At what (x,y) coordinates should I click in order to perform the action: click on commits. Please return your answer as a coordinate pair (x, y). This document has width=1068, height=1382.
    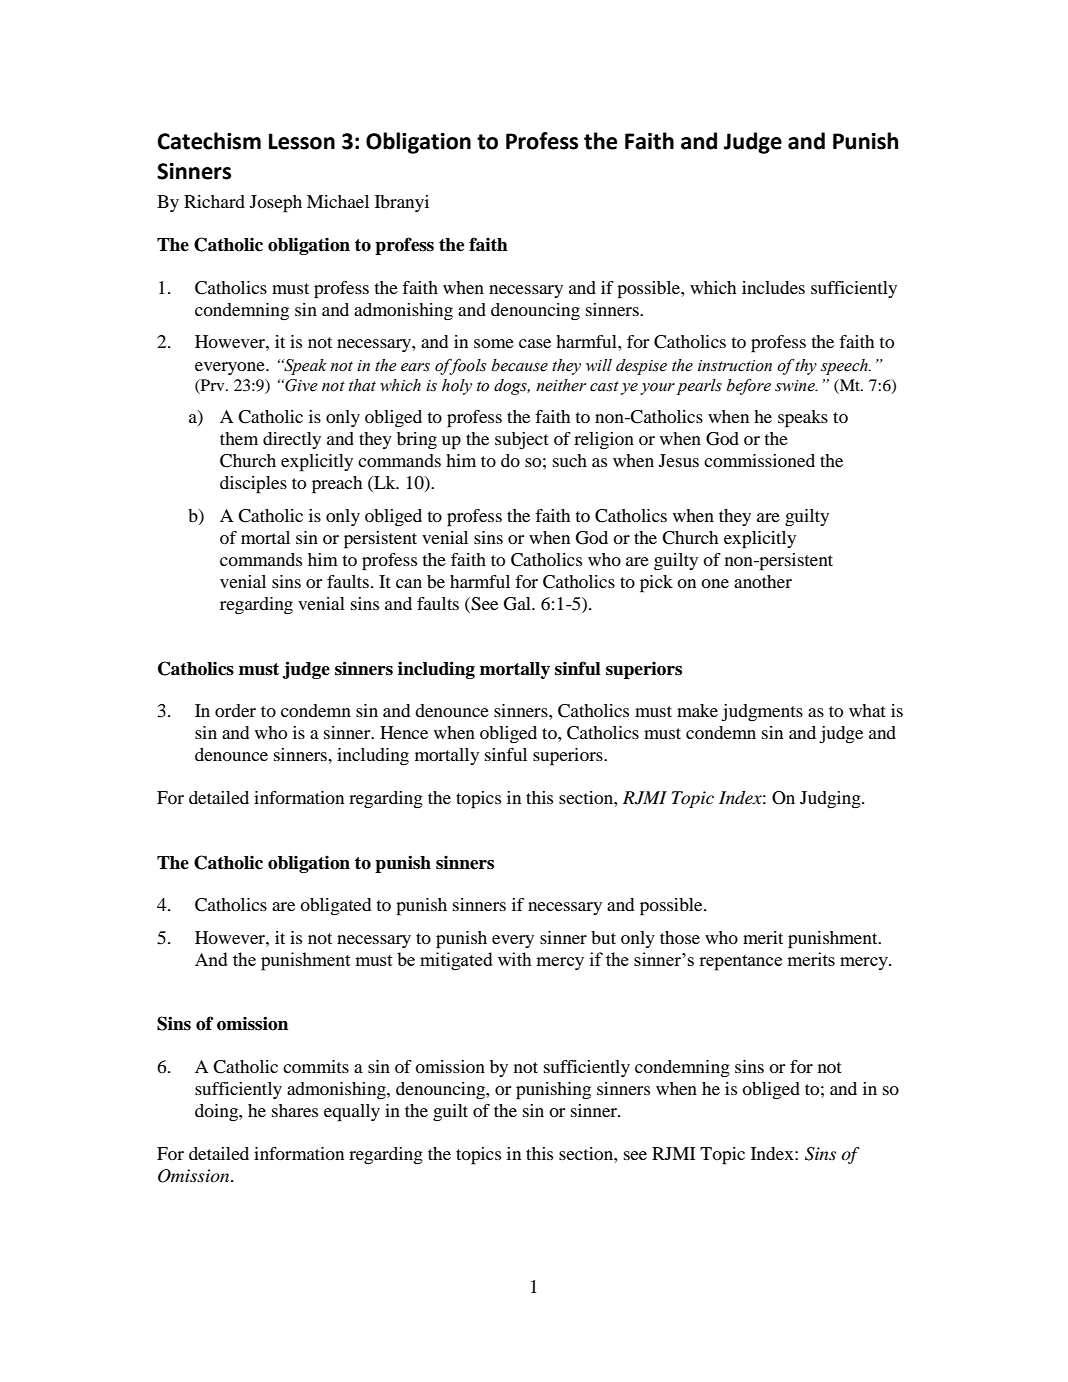
    Looking at the image, I should click on (316, 1066).
